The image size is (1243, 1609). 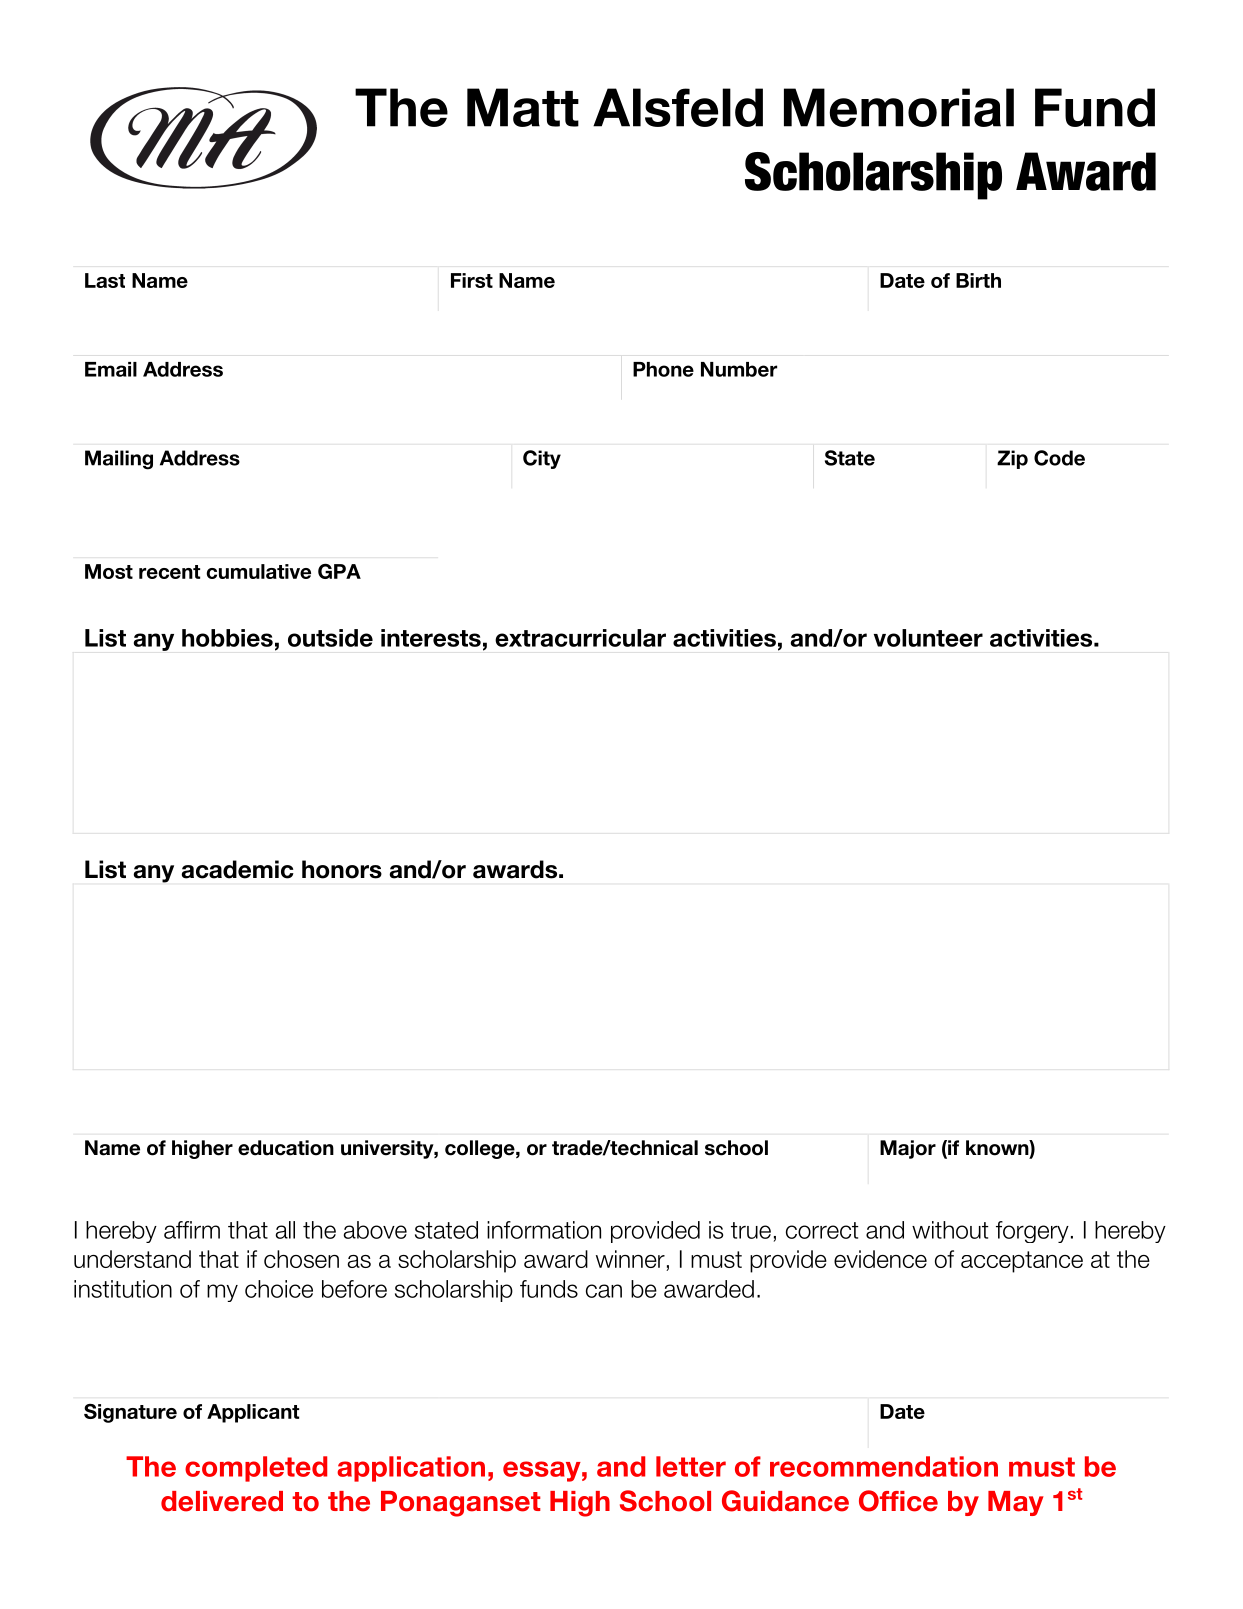 I want to click on information, so click(x=544, y=1230).
